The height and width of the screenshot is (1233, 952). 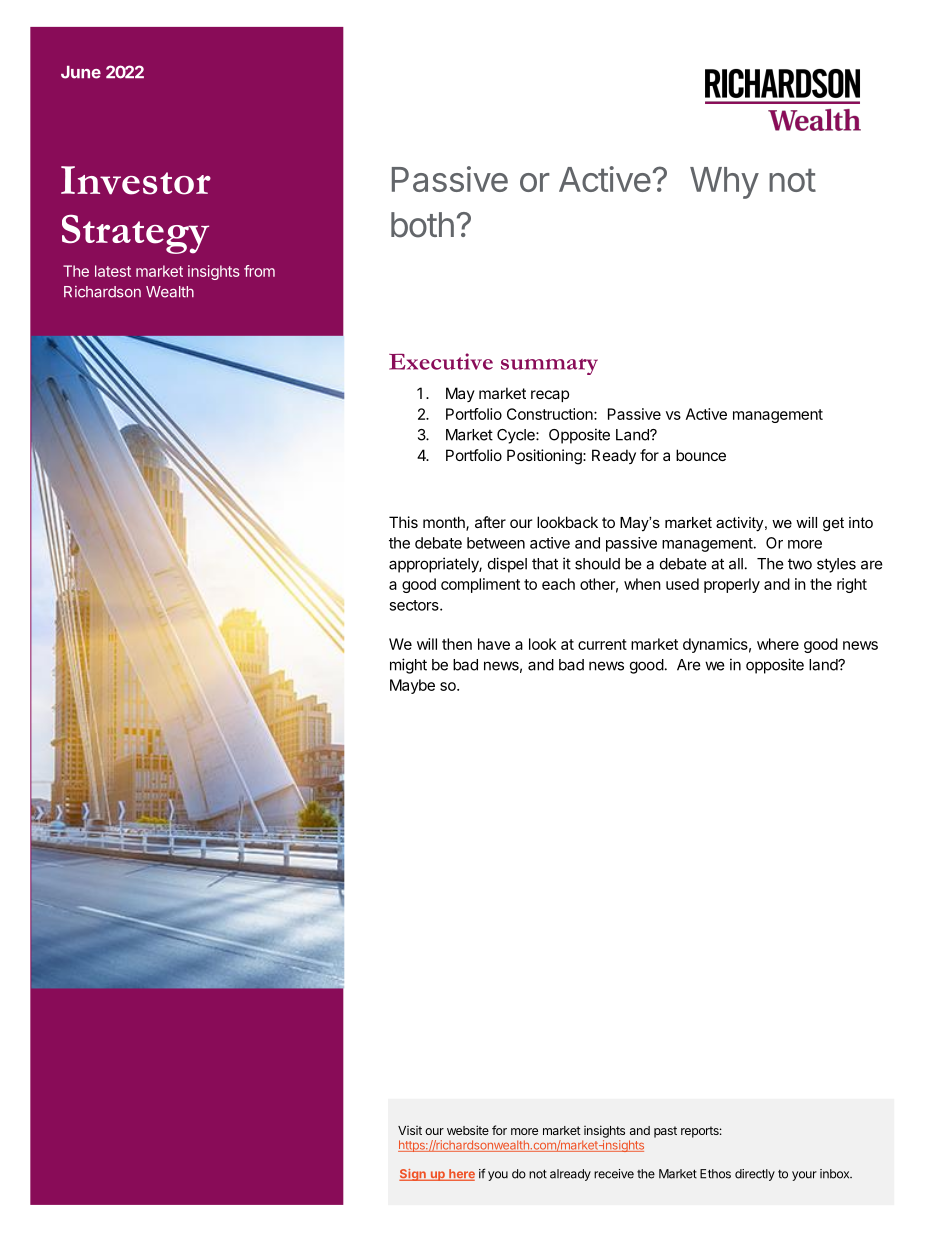 I want to click on June, so click(x=81, y=72).
